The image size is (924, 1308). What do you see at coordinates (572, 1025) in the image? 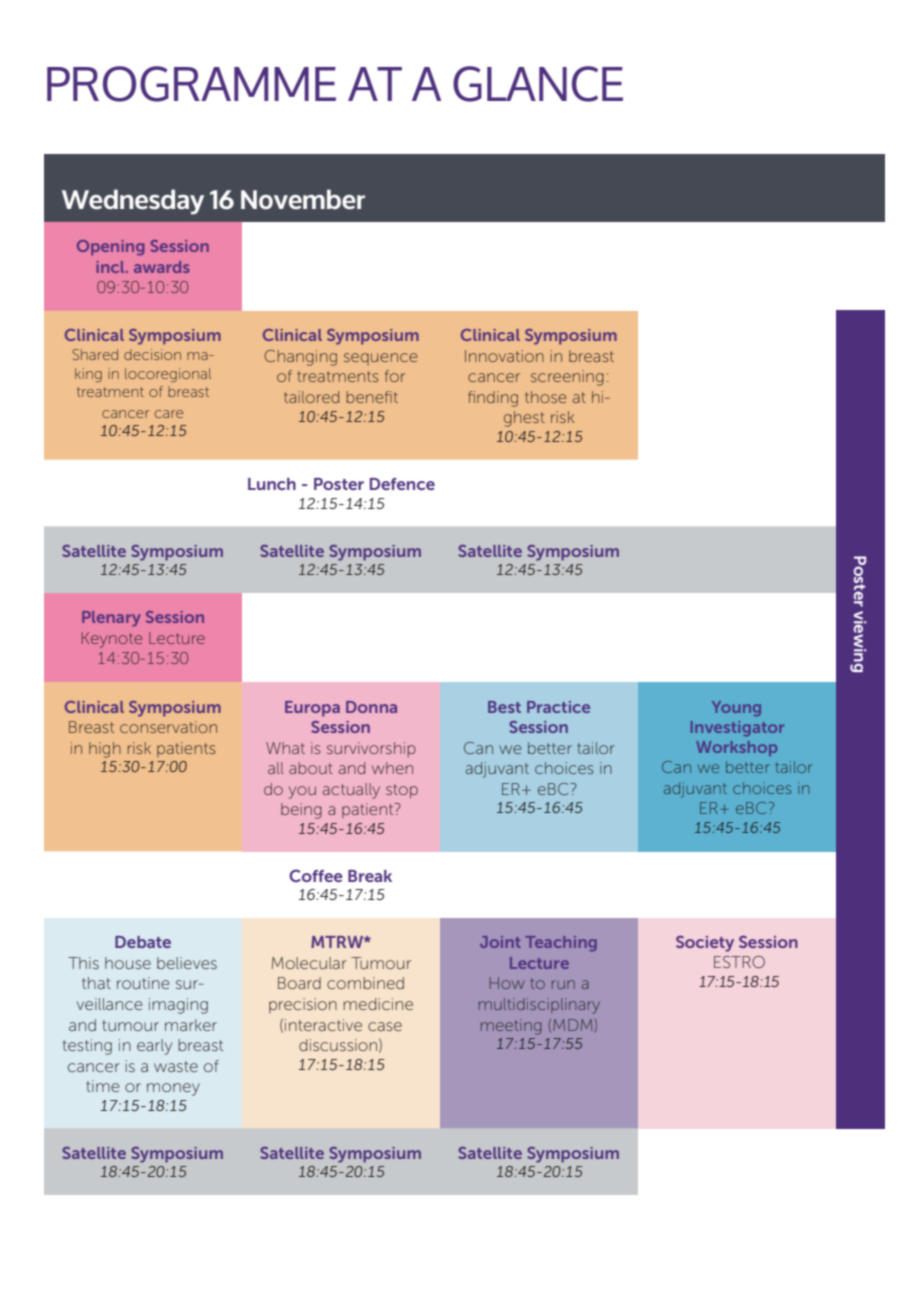
I see `MDM` at bounding box center [572, 1025].
